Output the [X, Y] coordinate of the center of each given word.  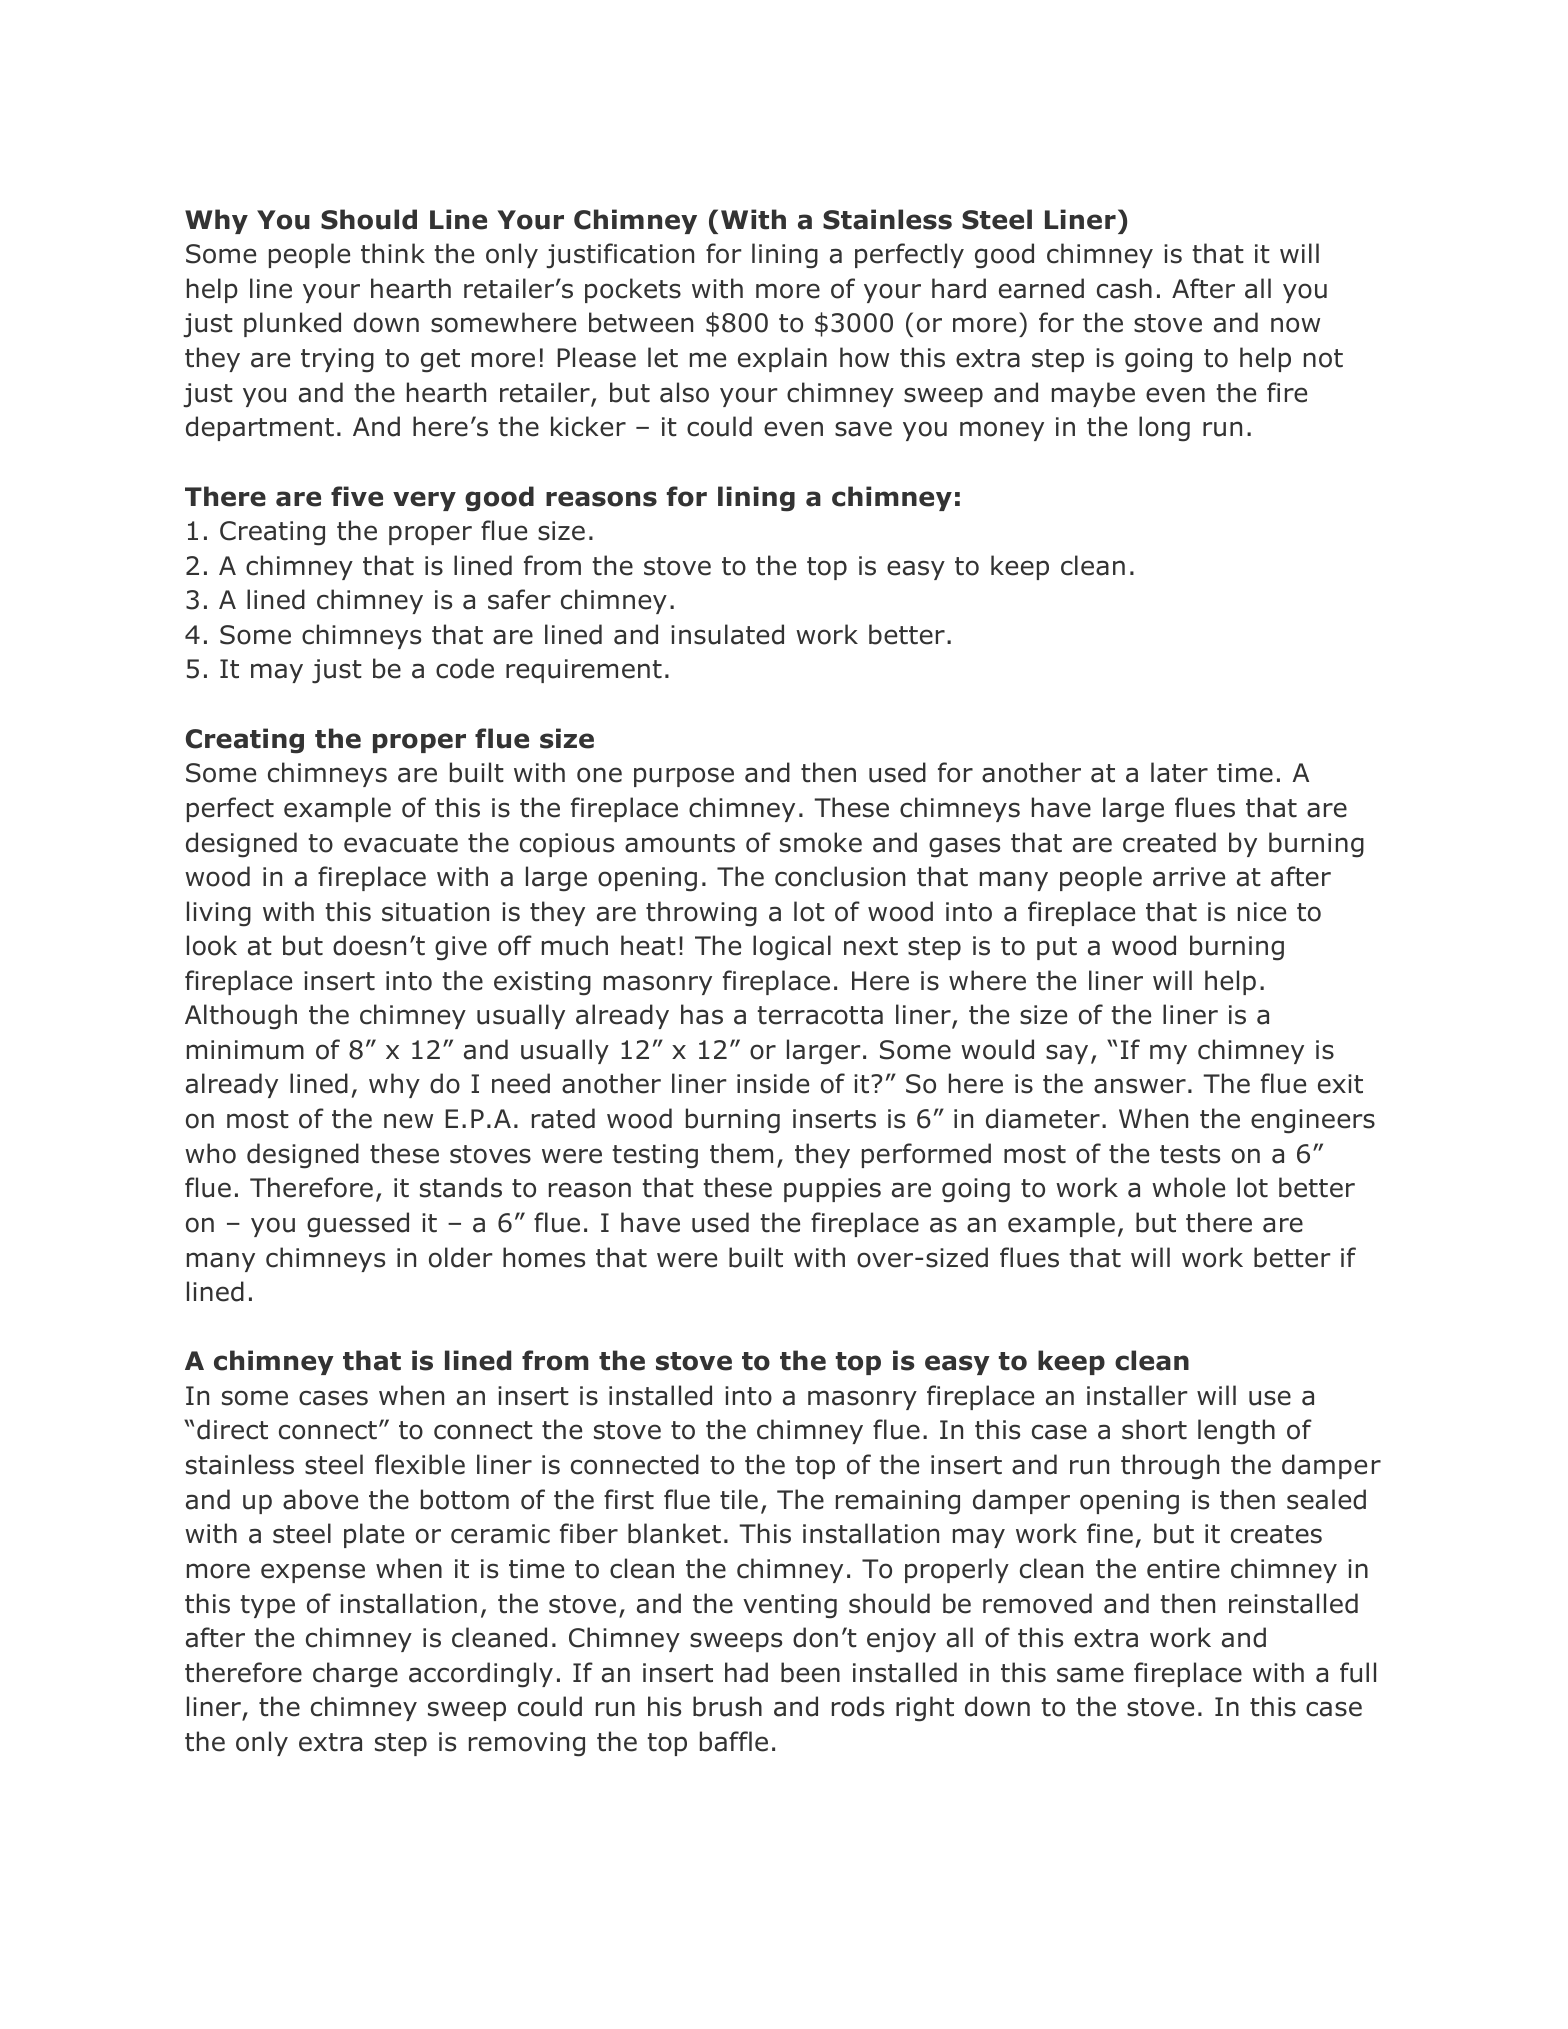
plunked [292, 324]
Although [241, 1017]
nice [1262, 912]
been [810, 1672]
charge [355, 1675]
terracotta [820, 1015]
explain [782, 359]
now [1295, 325]
